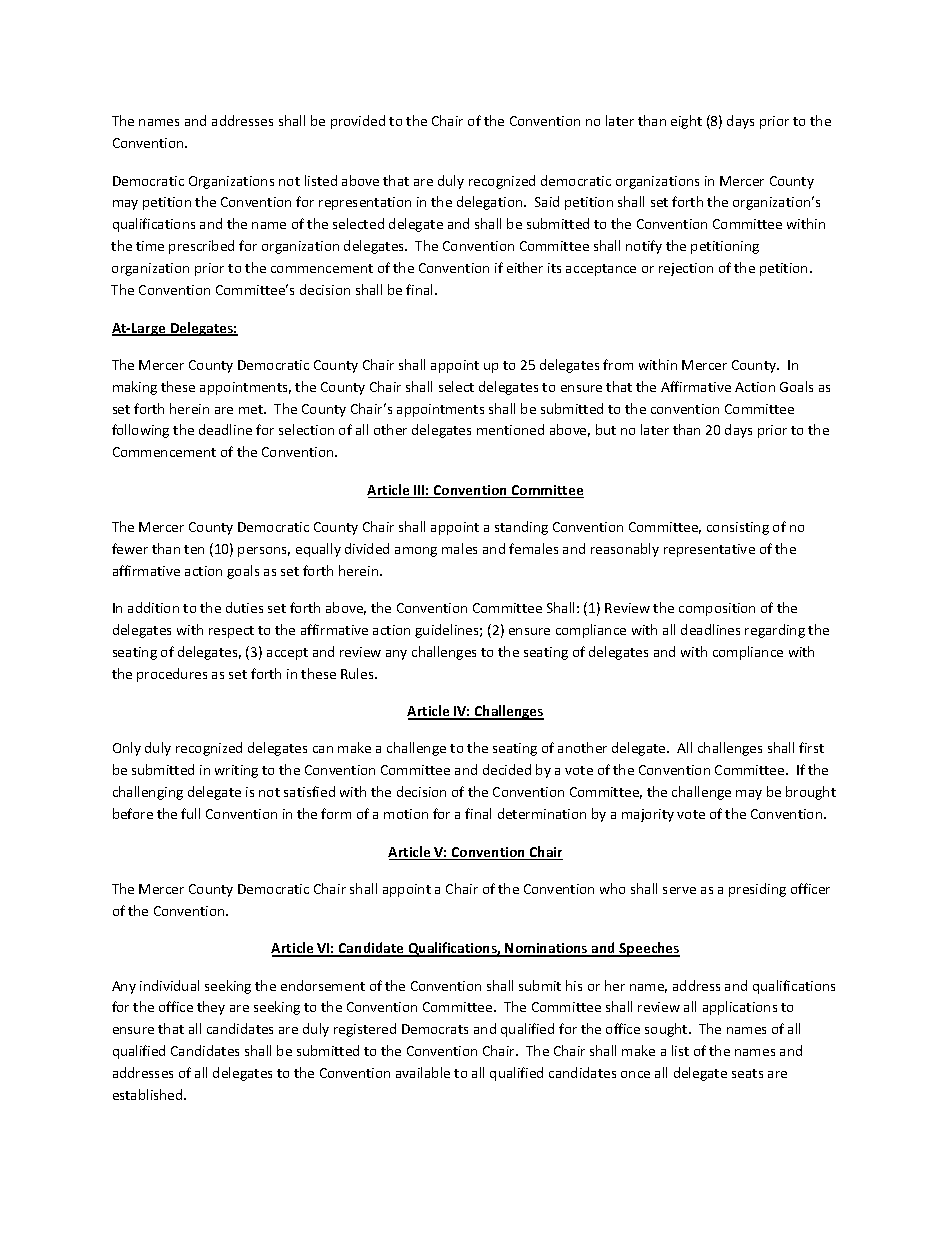 The width and height of the screenshot is (952, 1233). What do you see at coordinates (236, 771) in the screenshot?
I see `writing` at bounding box center [236, 771].
